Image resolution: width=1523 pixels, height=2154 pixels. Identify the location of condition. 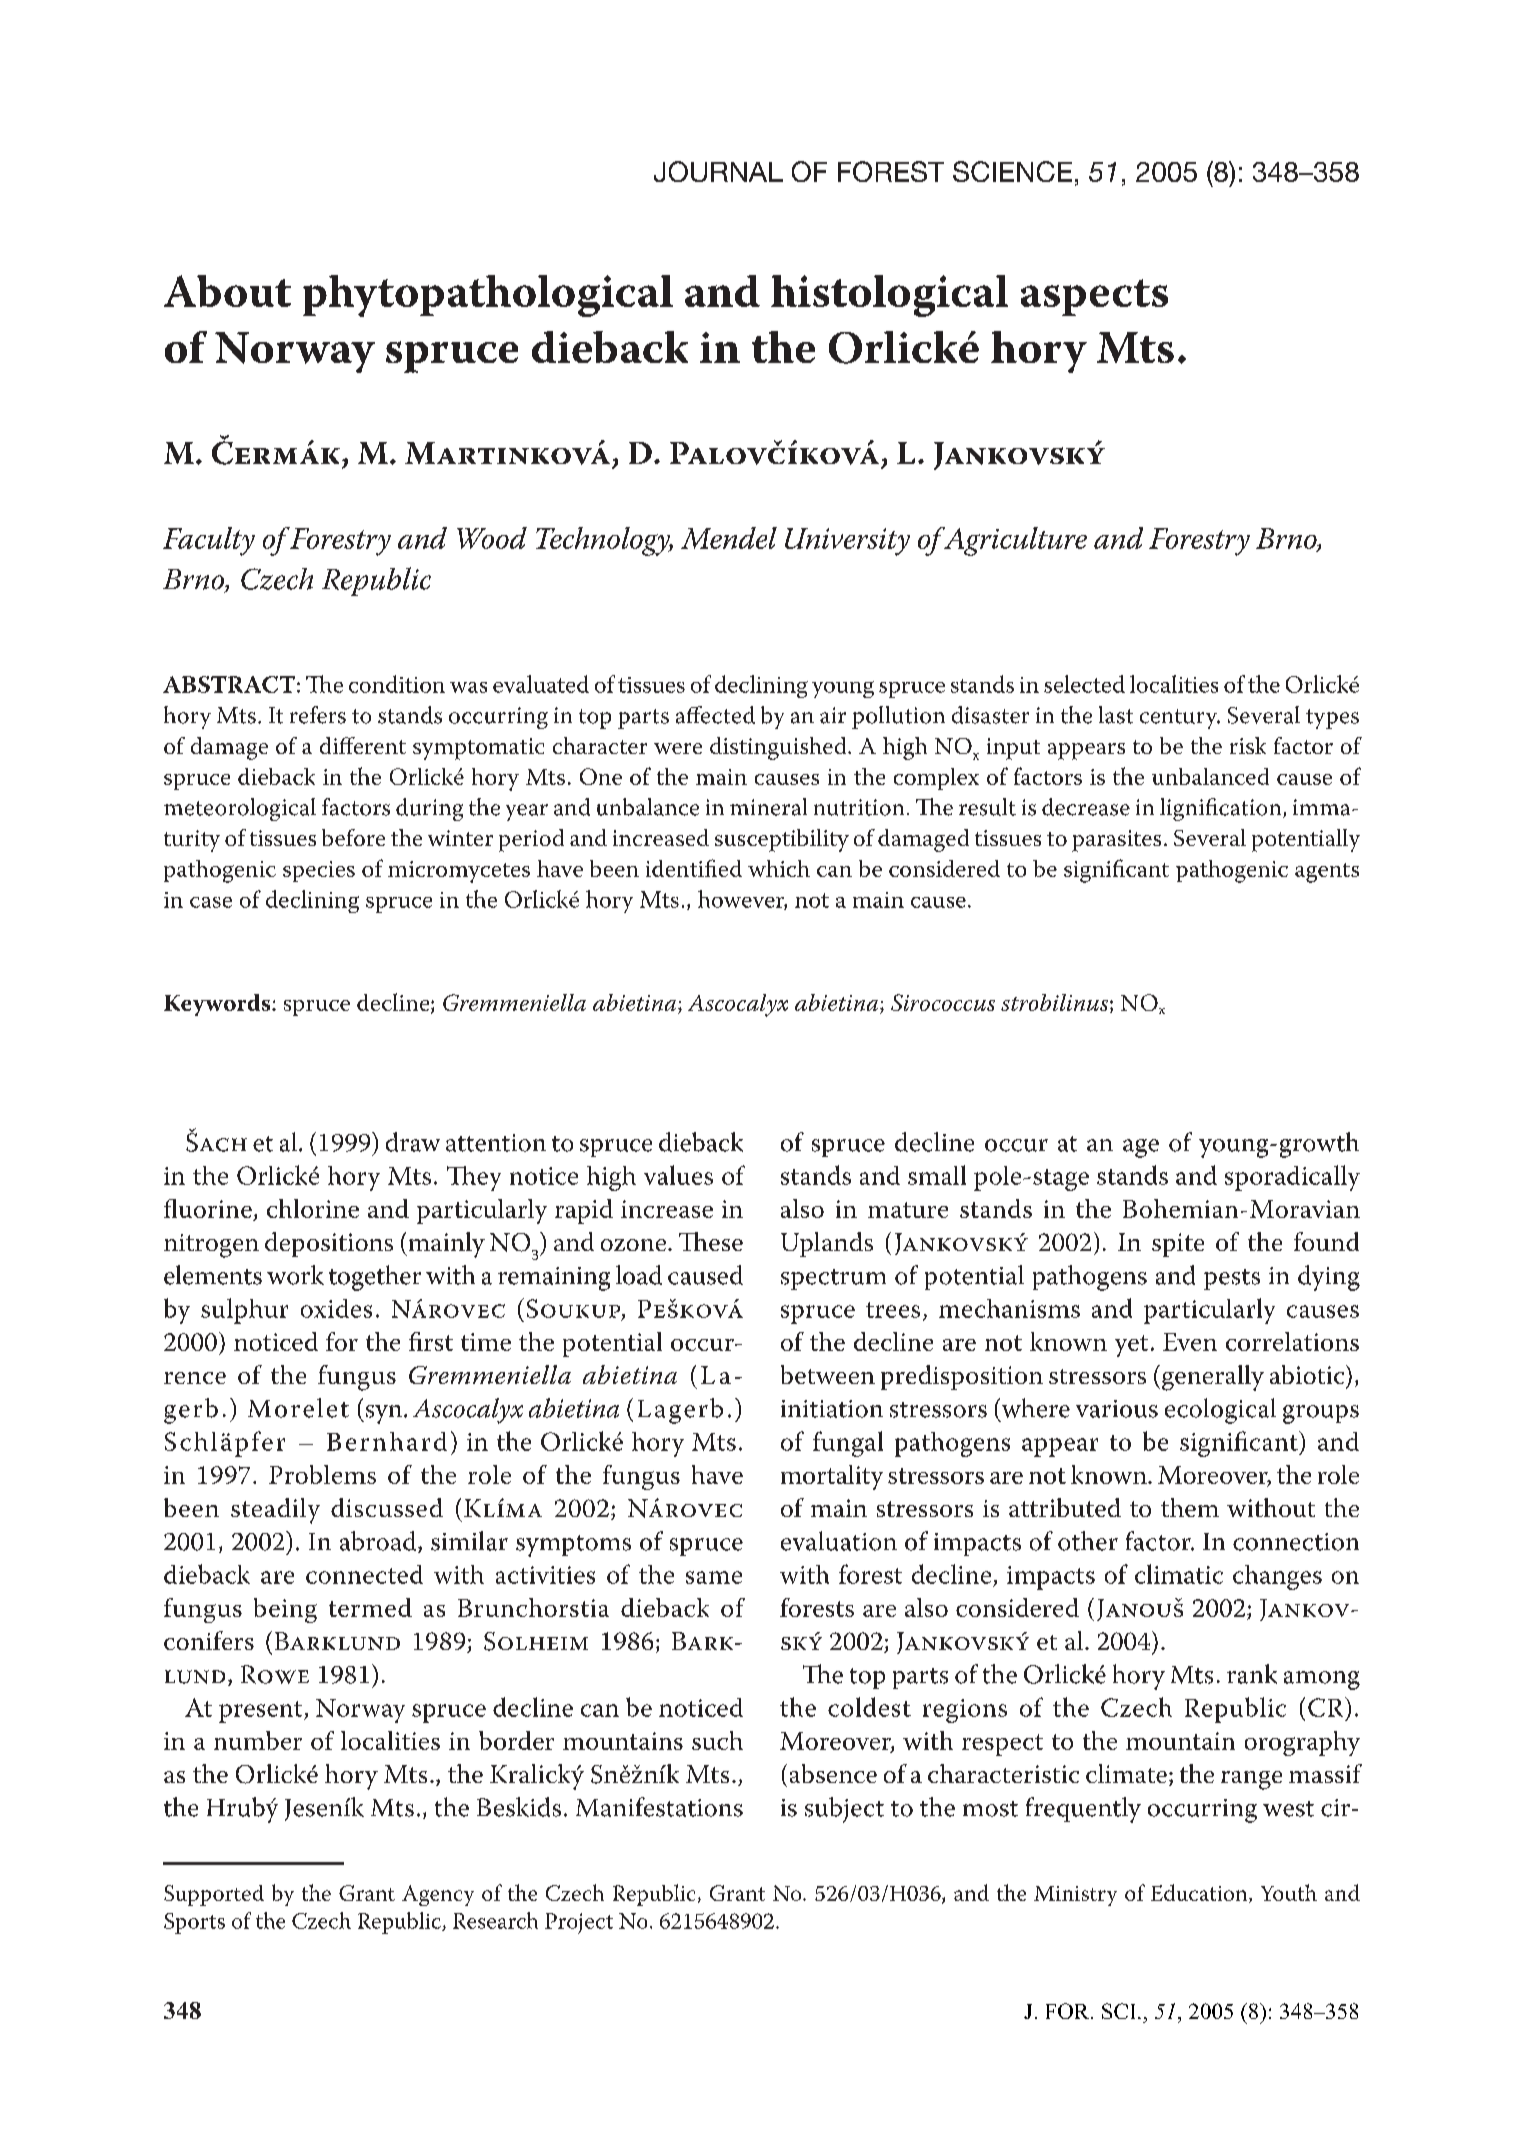
(397, 684).
